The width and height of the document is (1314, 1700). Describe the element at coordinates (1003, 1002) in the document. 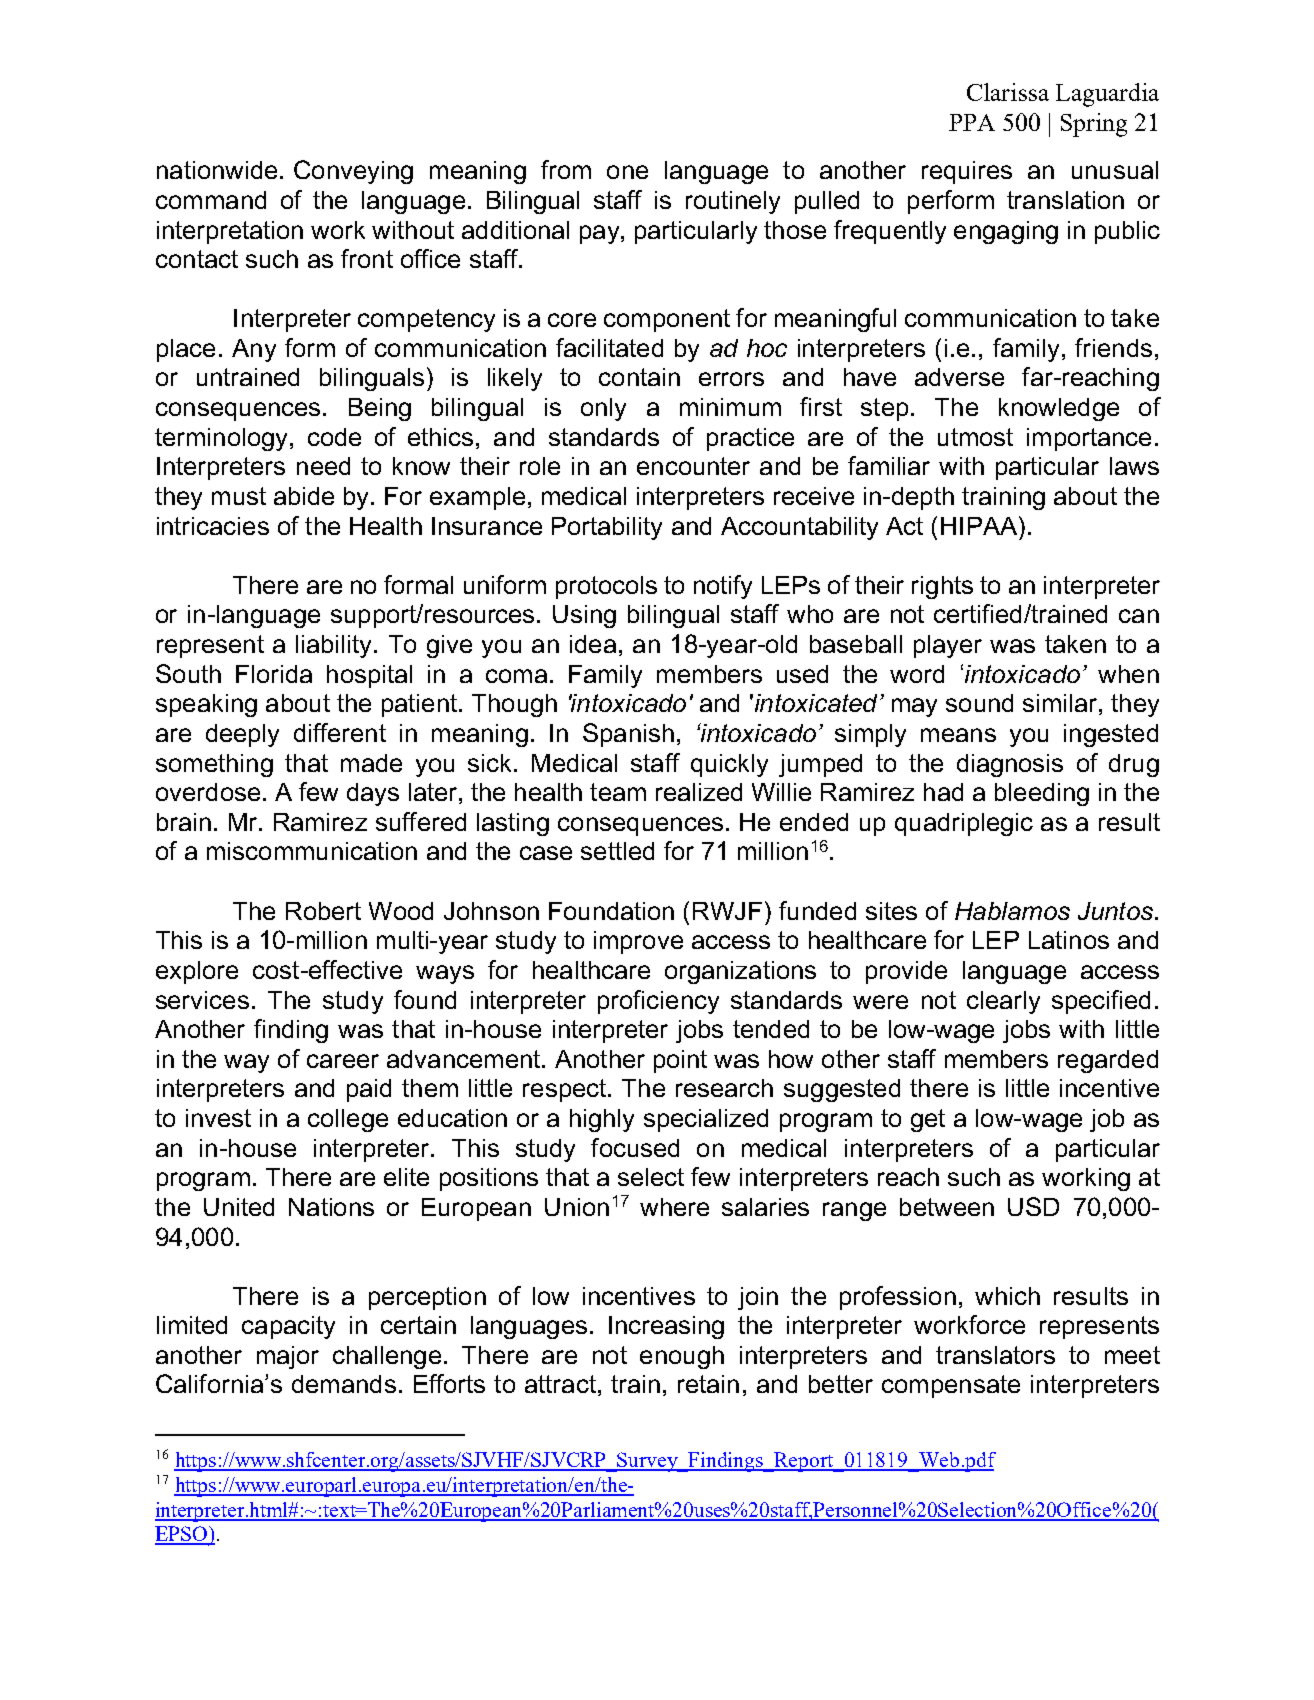

I see `clearly` at that location.
